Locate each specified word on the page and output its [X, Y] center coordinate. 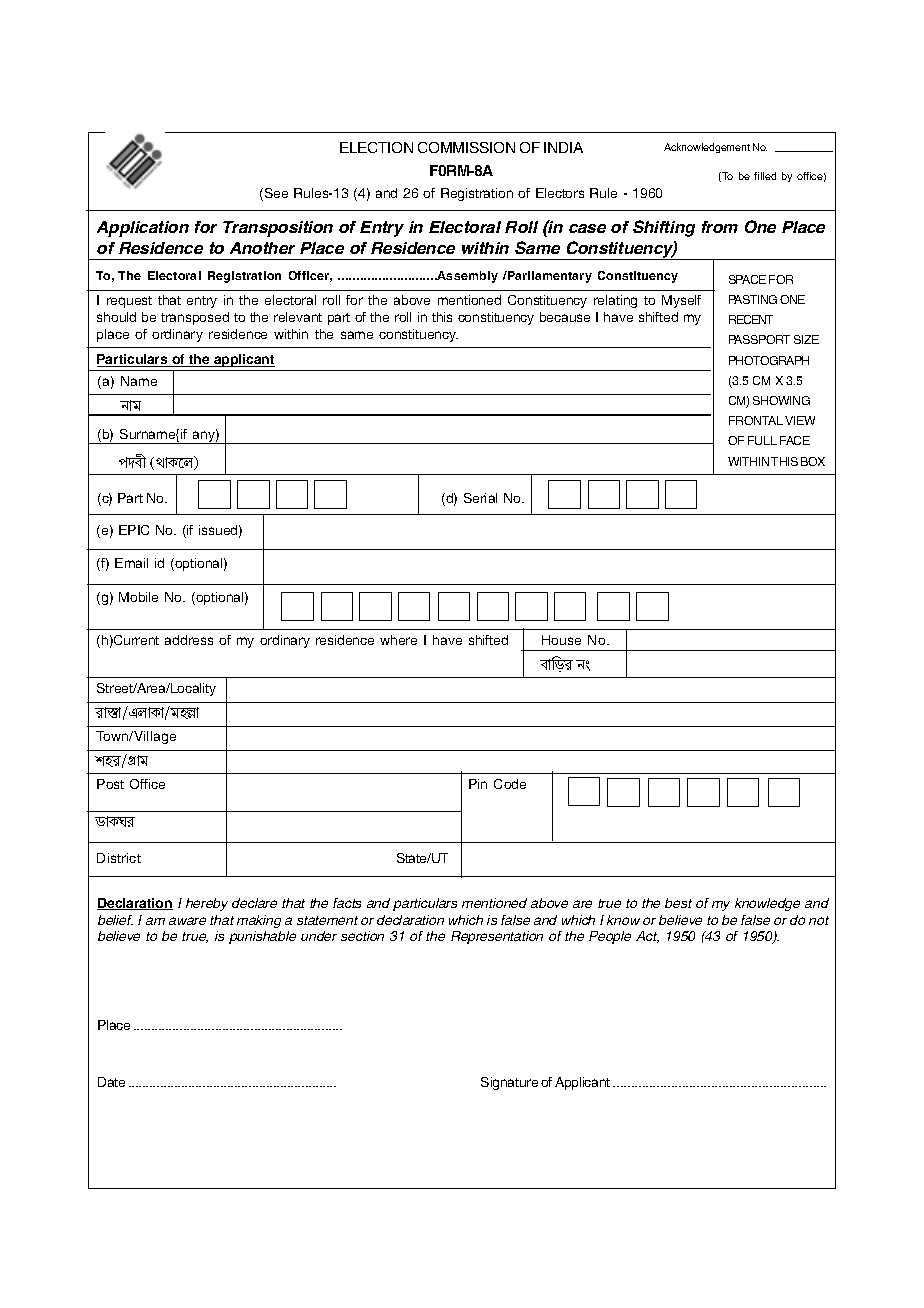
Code [510, 784]
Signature [509, 1083]
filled [765, 176]
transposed [195, 318]
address [189, 640]
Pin [478, 784]
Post [110, 784]
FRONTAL [756, 420]
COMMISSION [466, 147]
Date [111, 1082]
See [275, 194]
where [398, 640]
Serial [480, 498]
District [119, 858]
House [561, 640]
